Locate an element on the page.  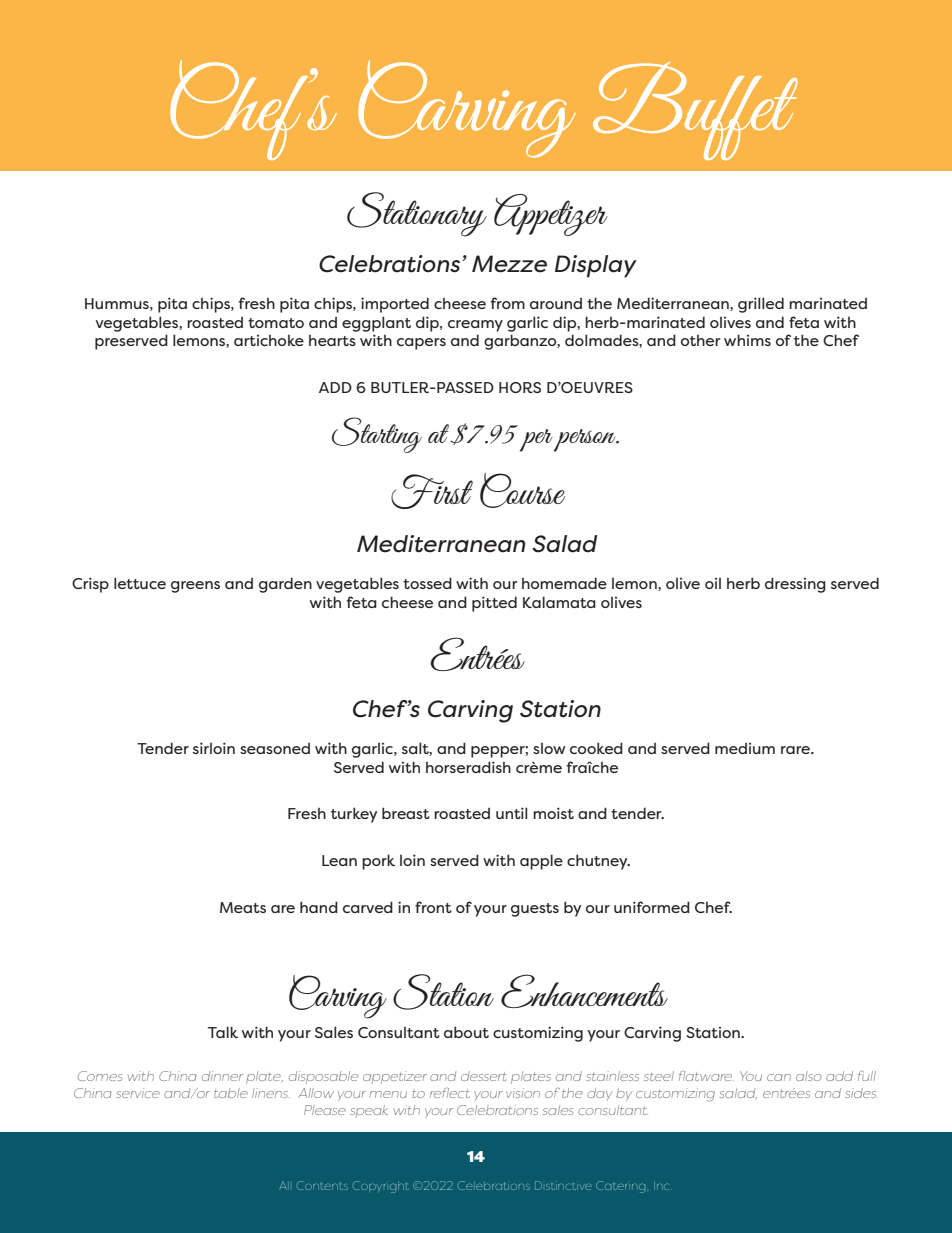
uniformed is located at coordinates (652, 907).
